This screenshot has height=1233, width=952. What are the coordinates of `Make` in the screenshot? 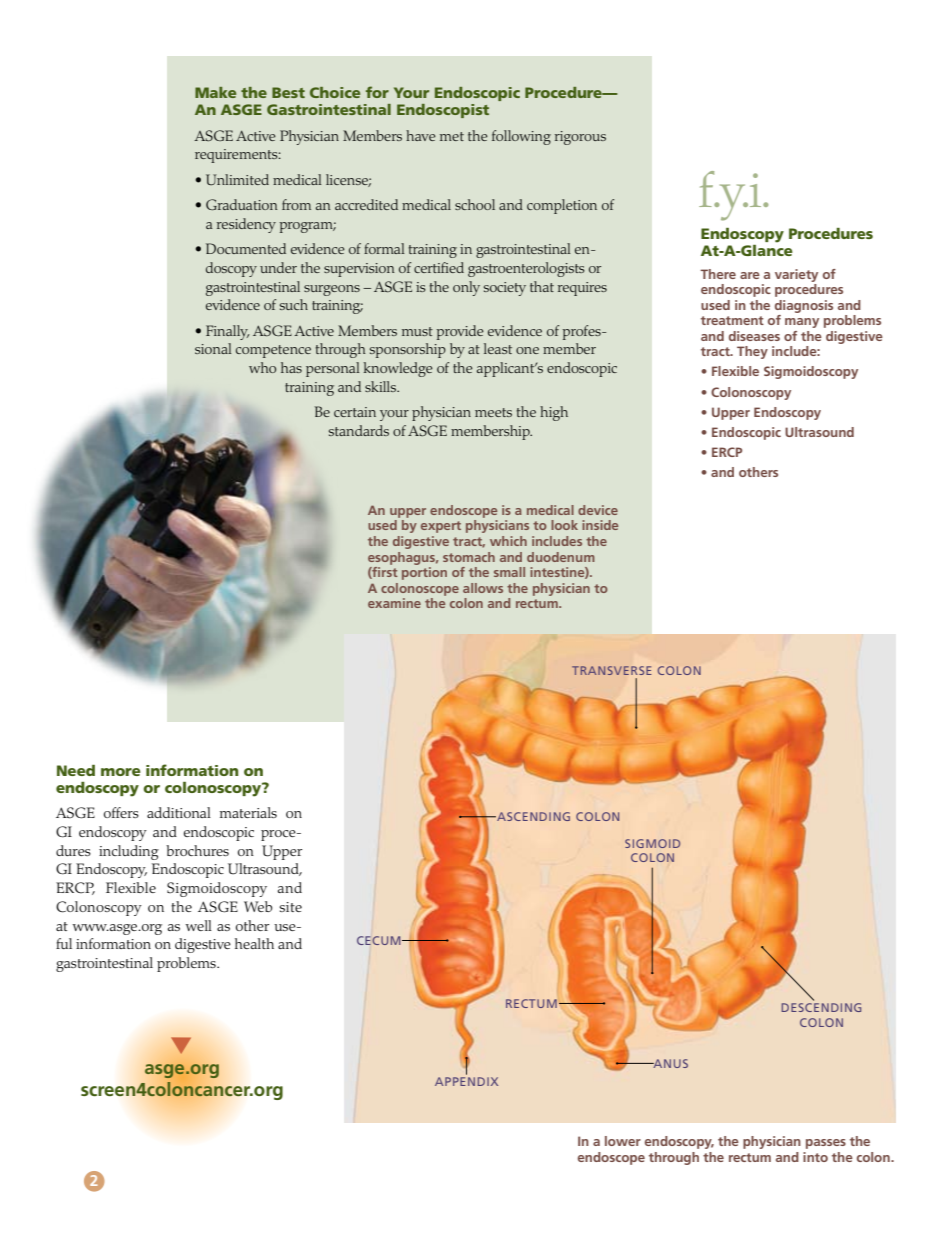 It's located at (215, 92).
